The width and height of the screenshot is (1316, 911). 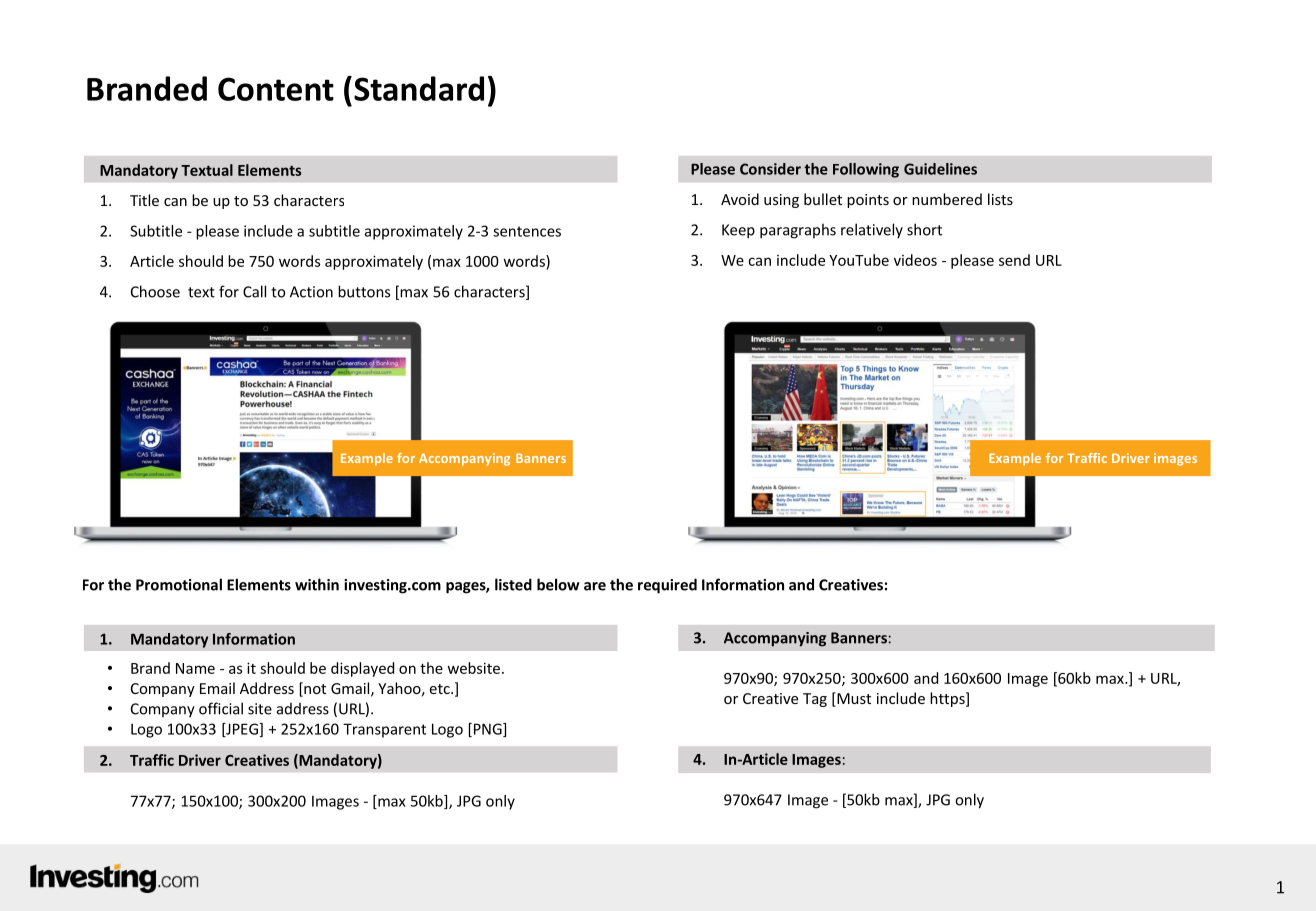 What do you see at coordinates (558, 584) in the screenshot?
I see `below` at bounding box center [558, 584].
